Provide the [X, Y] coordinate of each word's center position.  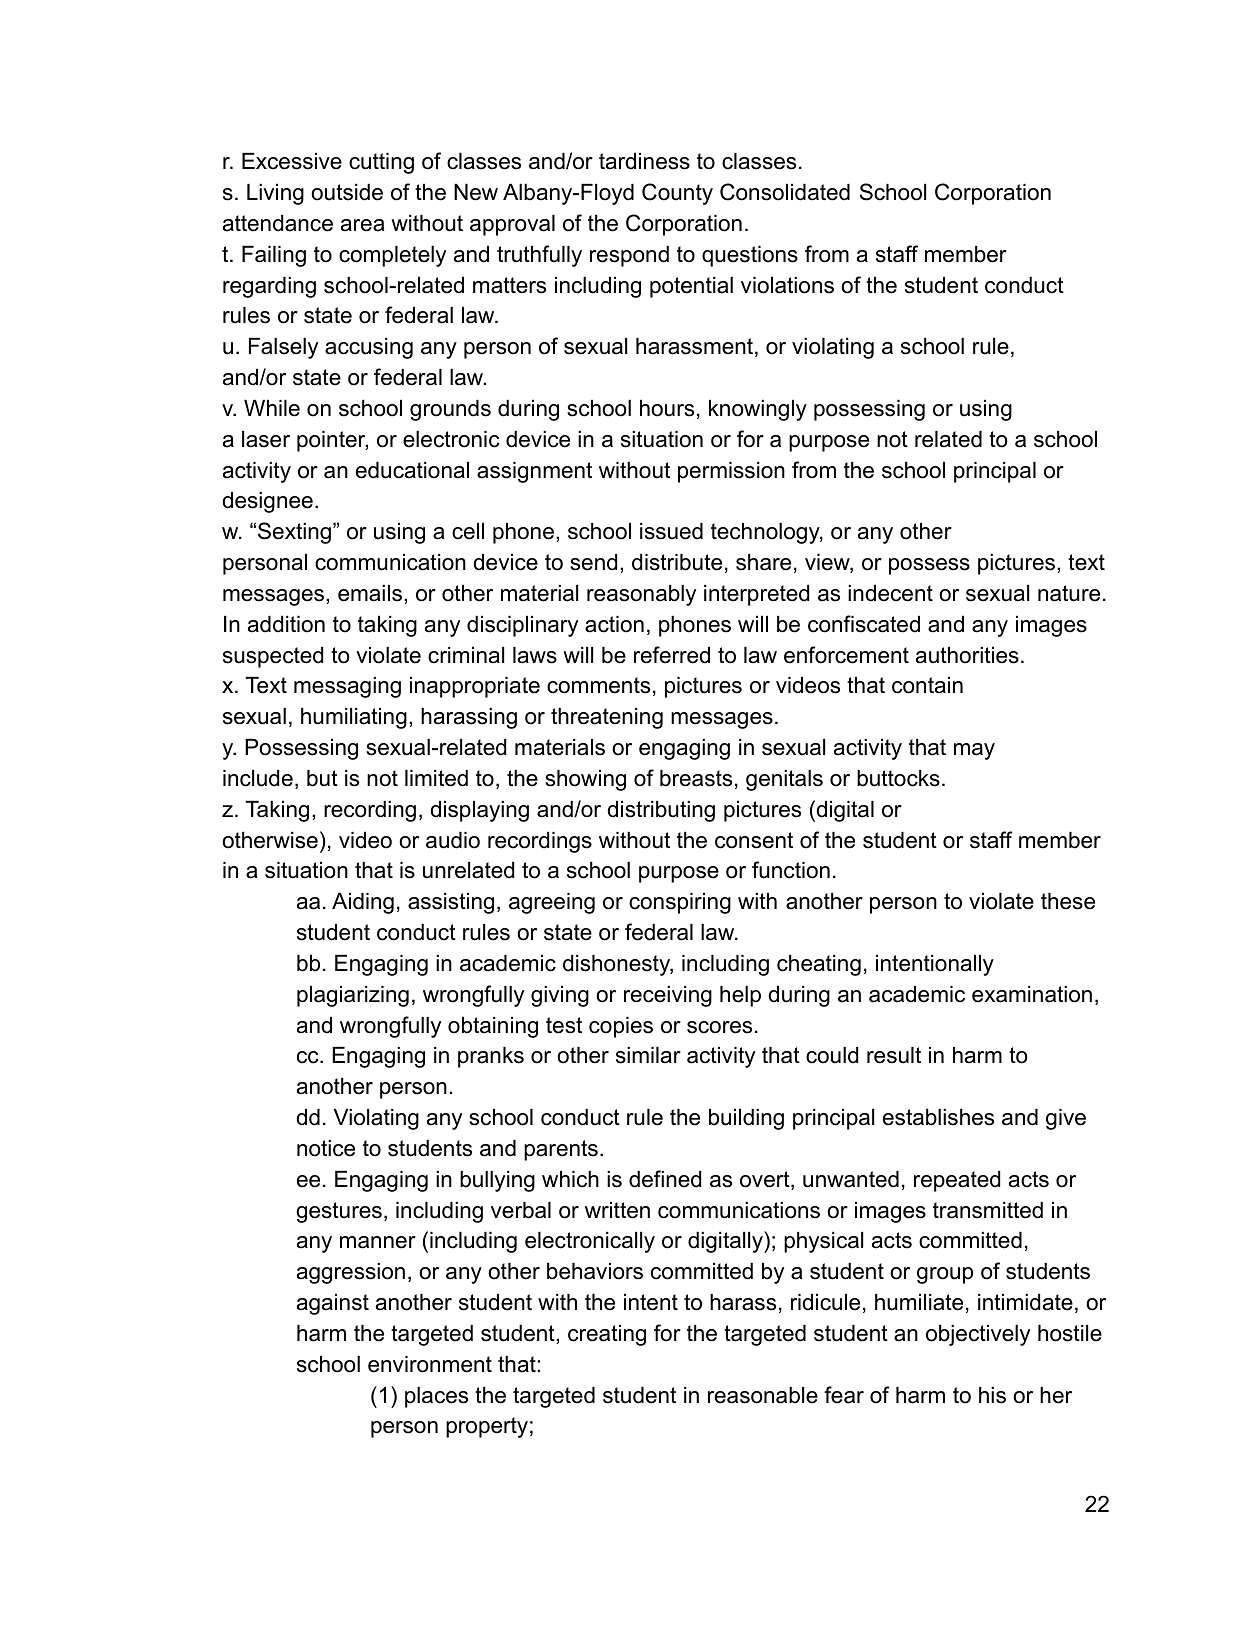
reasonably [641, 595]
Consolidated [785, 192]
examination [1032, 994]
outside [347, 192]
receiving [668, 996]
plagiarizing [353, 996]
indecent [890, 593]
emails [370, 593]
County [677, 194]
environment [430, 1364]
